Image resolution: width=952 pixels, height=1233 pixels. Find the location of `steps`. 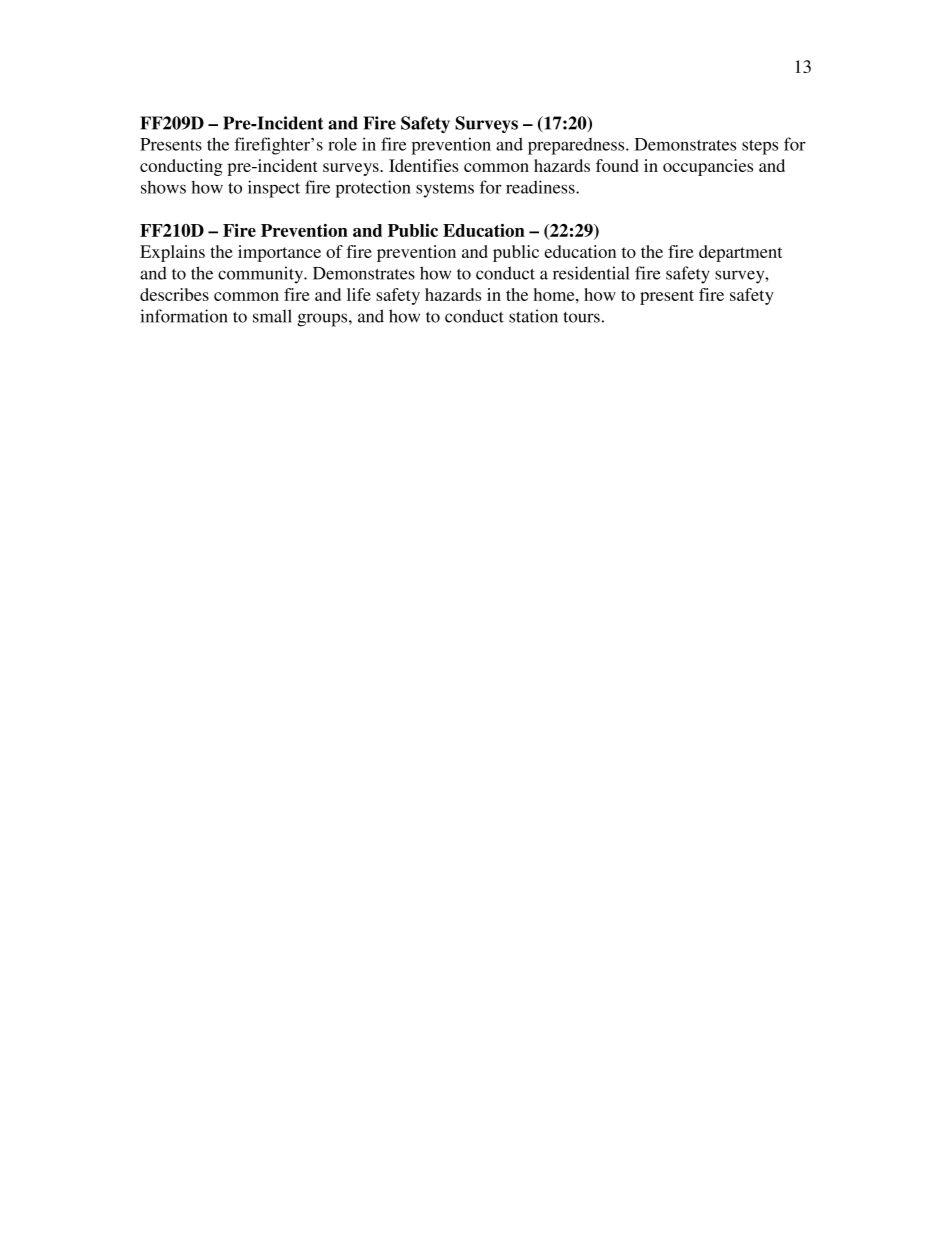

steps is located at coordinates (760, 147).
